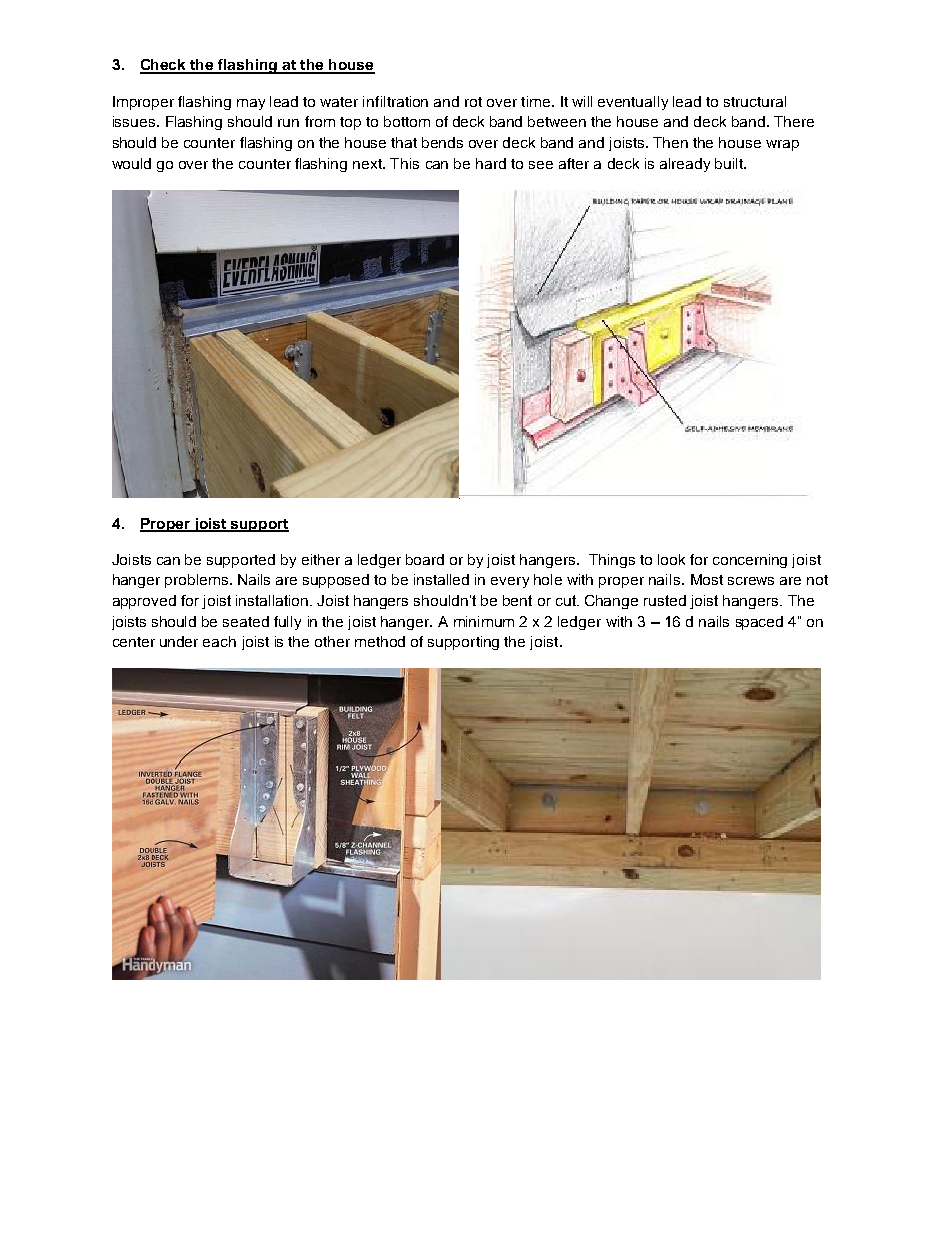  What do you see at coordinates (368, 164) in the image?
I see `next` at bounding box center [368, 164].
